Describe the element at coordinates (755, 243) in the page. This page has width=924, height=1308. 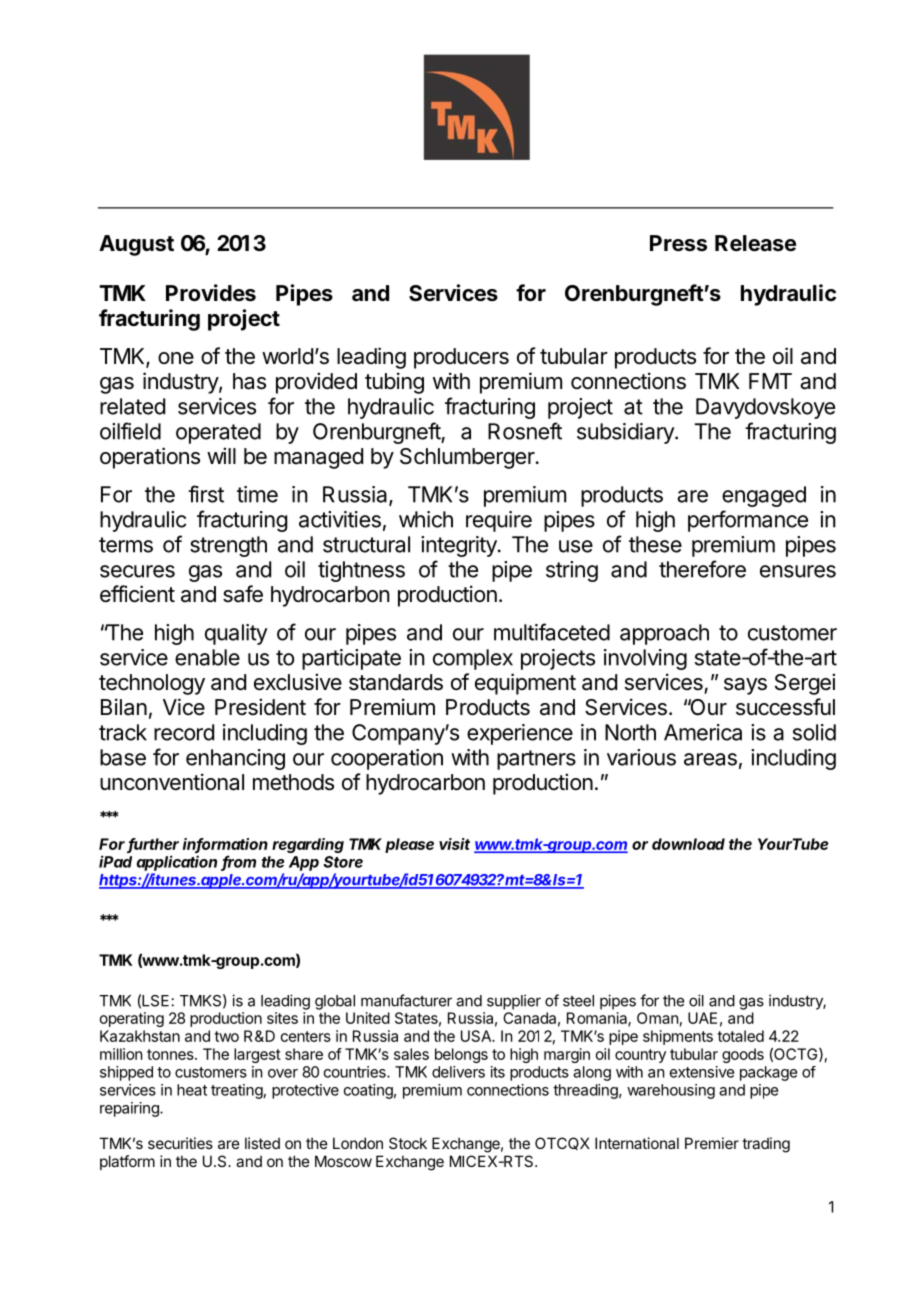
I see `Release` at that location.
